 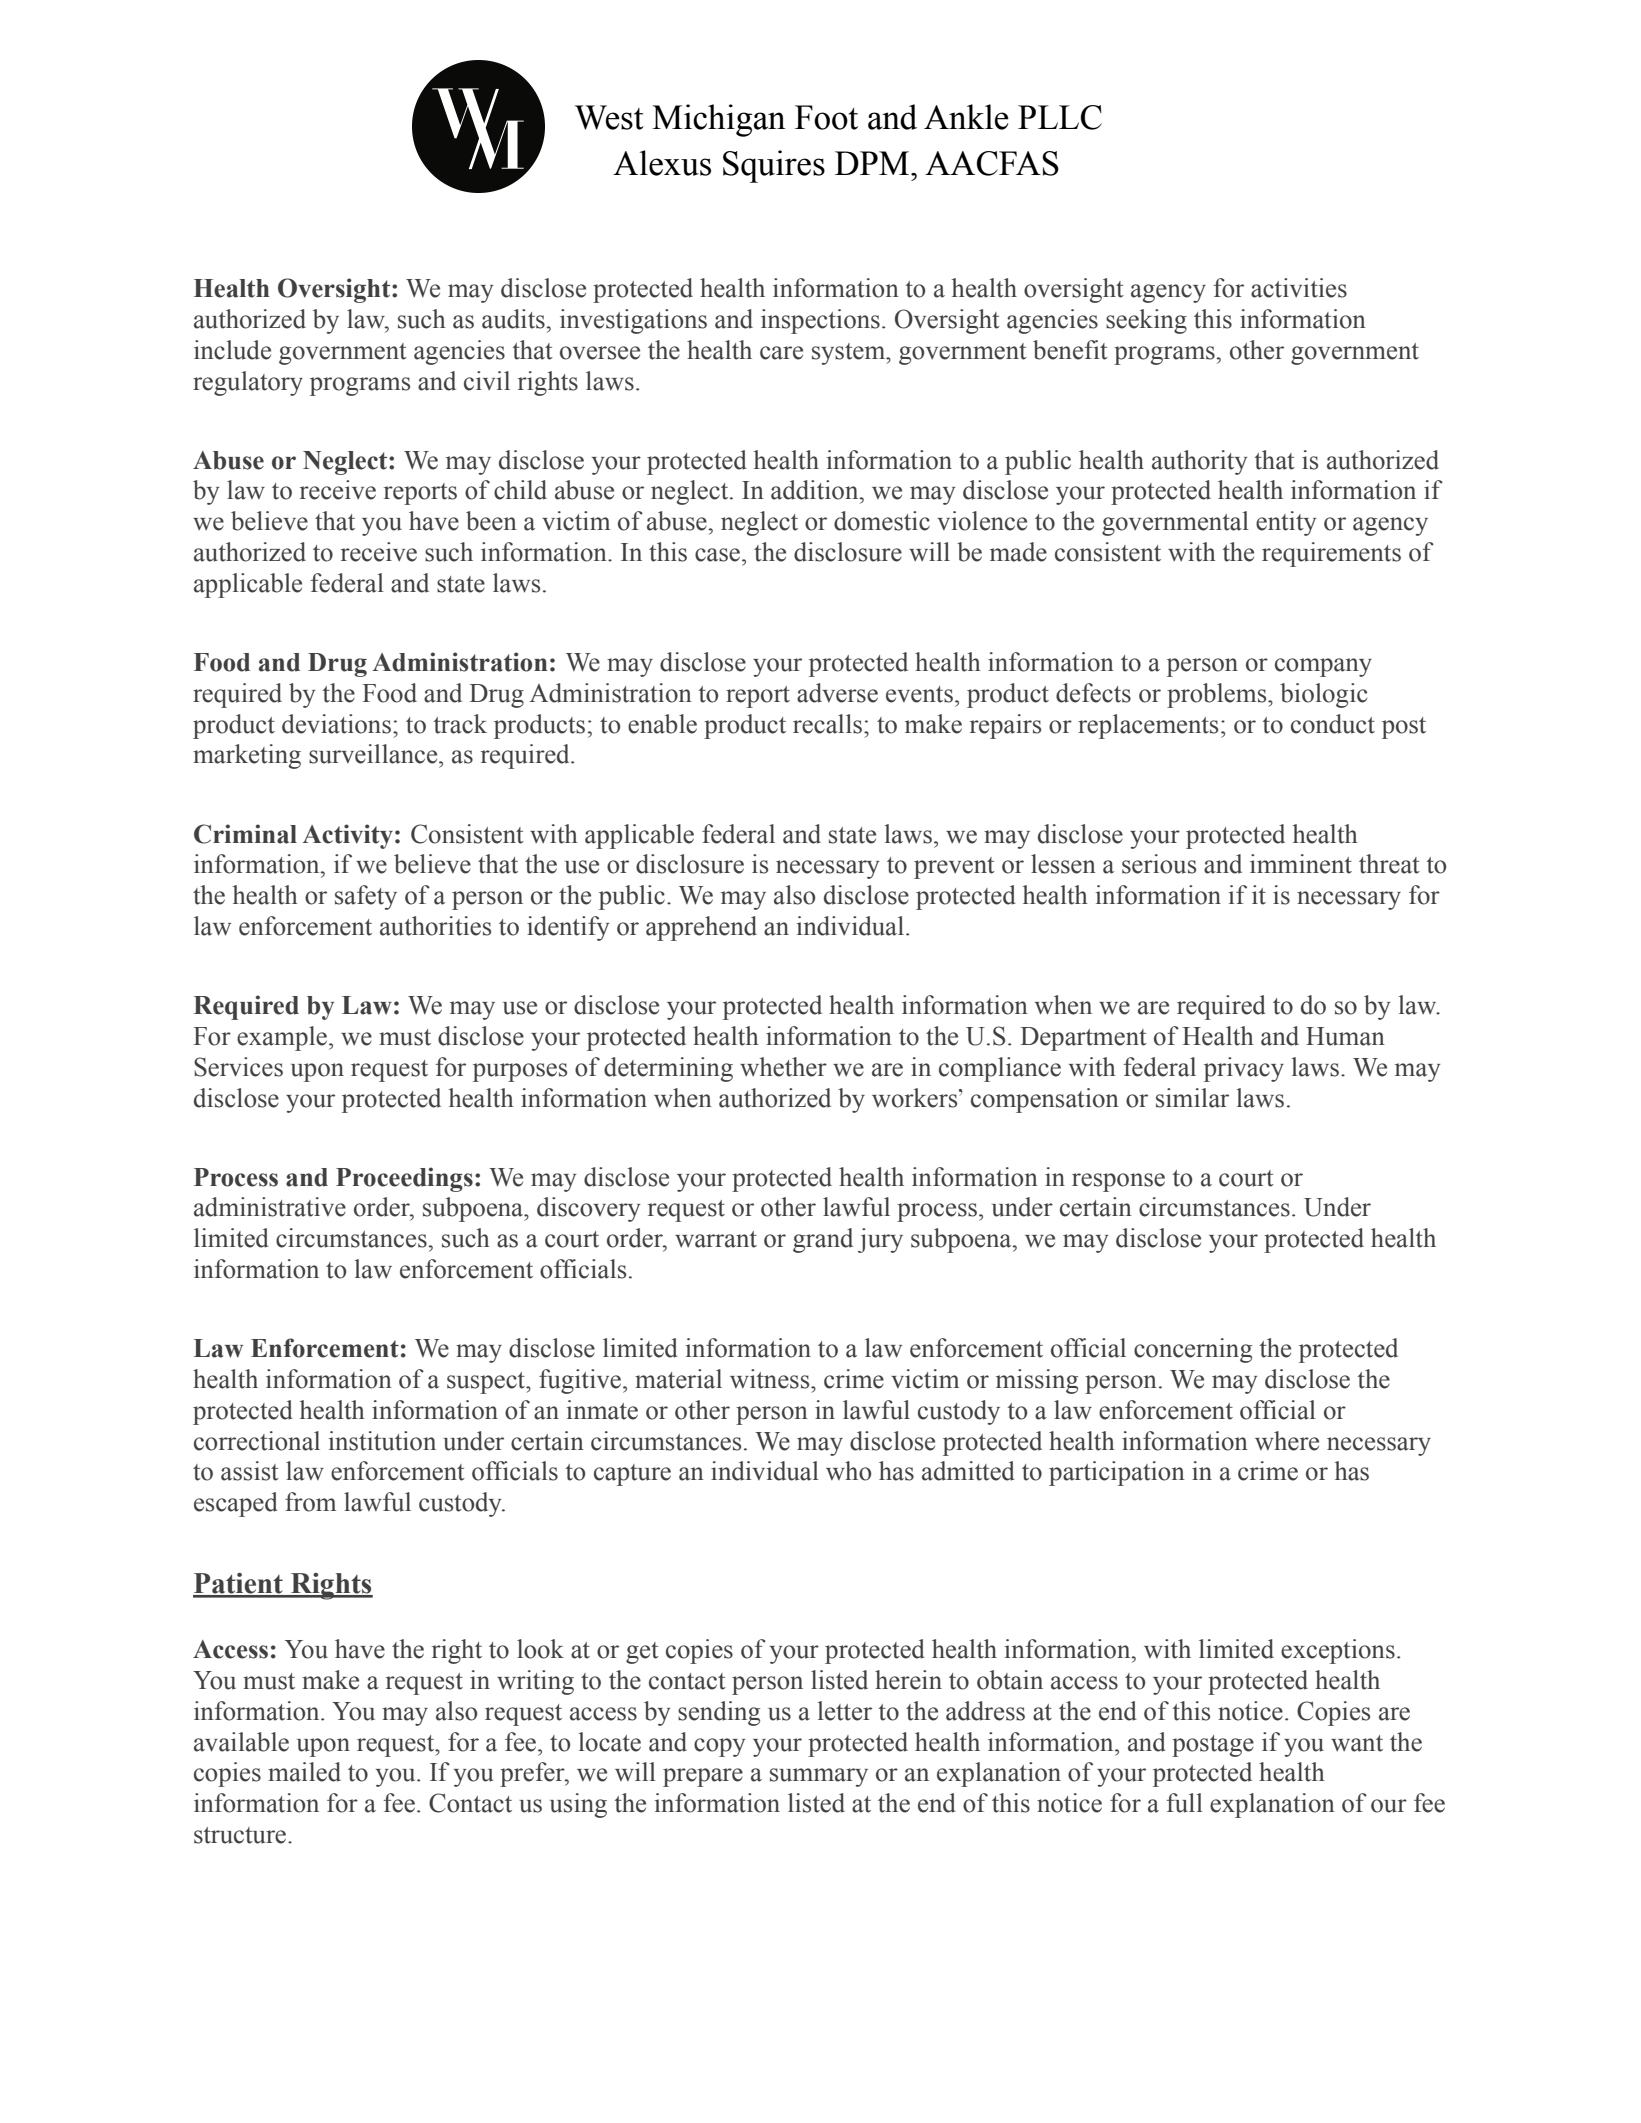 I want to click on Squires, so click(x=774, y=166).
